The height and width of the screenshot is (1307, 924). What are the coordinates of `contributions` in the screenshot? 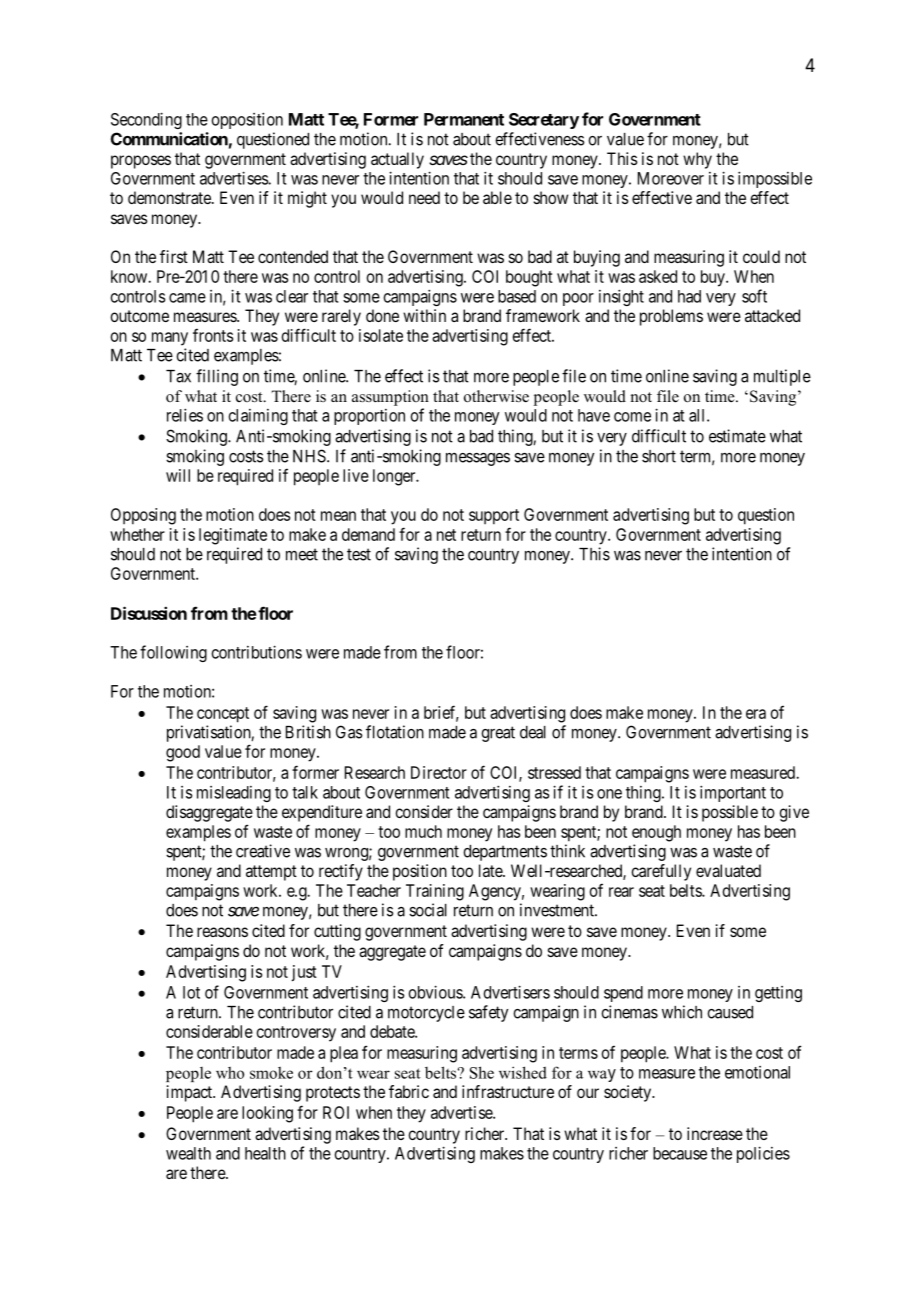 It's located at (257, 652).
